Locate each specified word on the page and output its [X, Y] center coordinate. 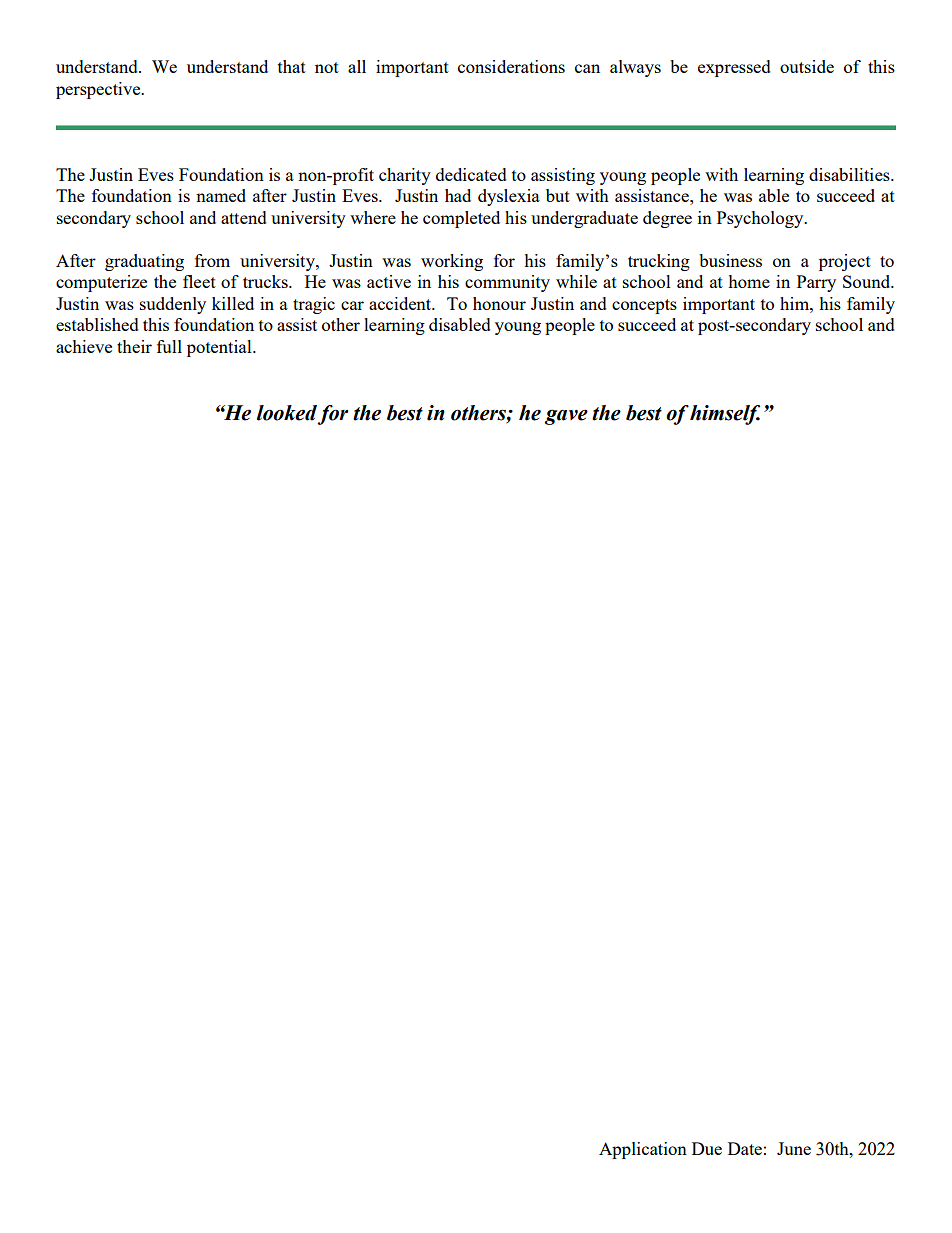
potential [220, 348]
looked [287, 413]
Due [707, 1148]
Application [643, 1150]
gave [566, 417]
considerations [511, 66]
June [794, 1148]
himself [725, 415]
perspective [99, 90]
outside [807, 66]
